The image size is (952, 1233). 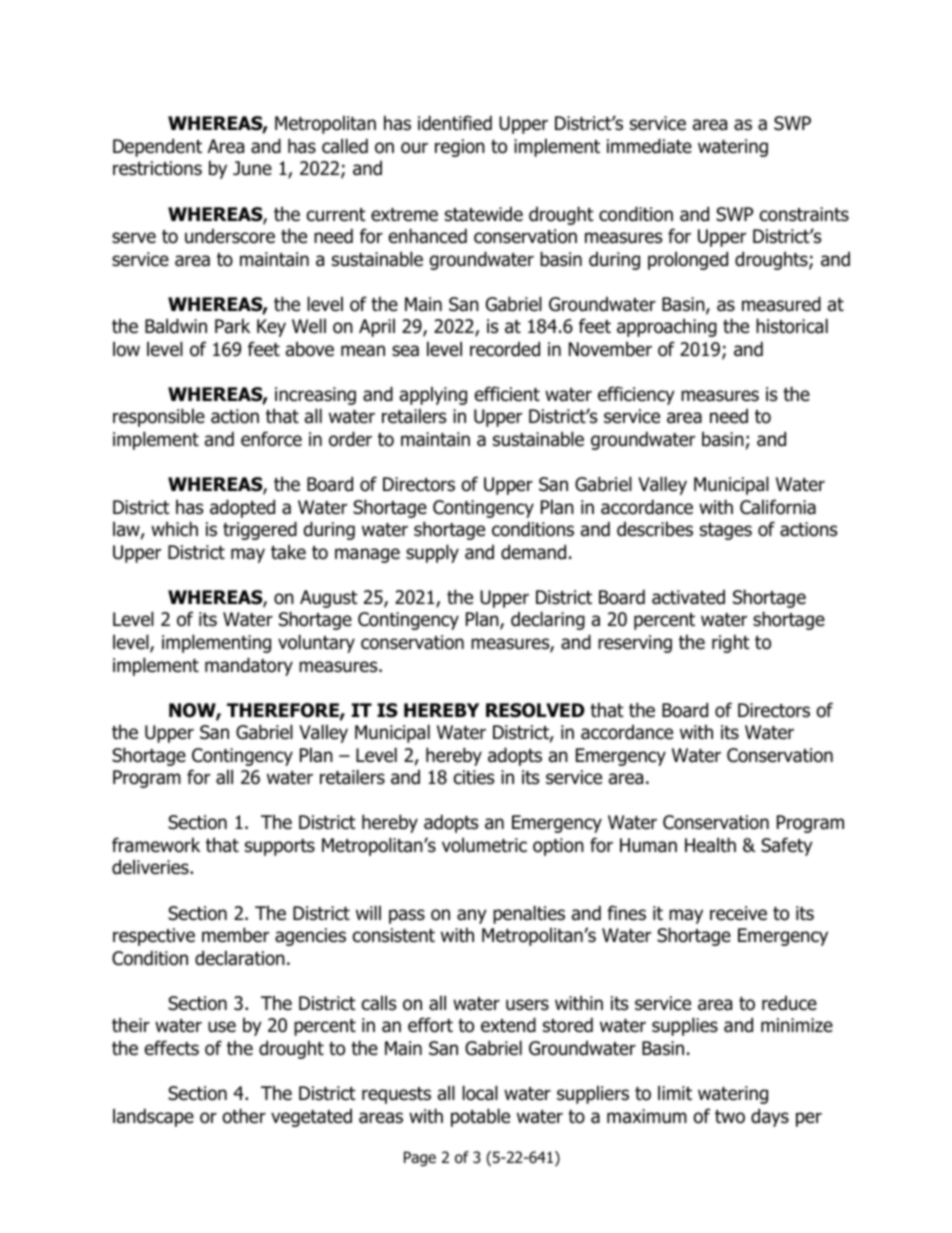 I want to click on potable, so click(x=480, y=1117).
